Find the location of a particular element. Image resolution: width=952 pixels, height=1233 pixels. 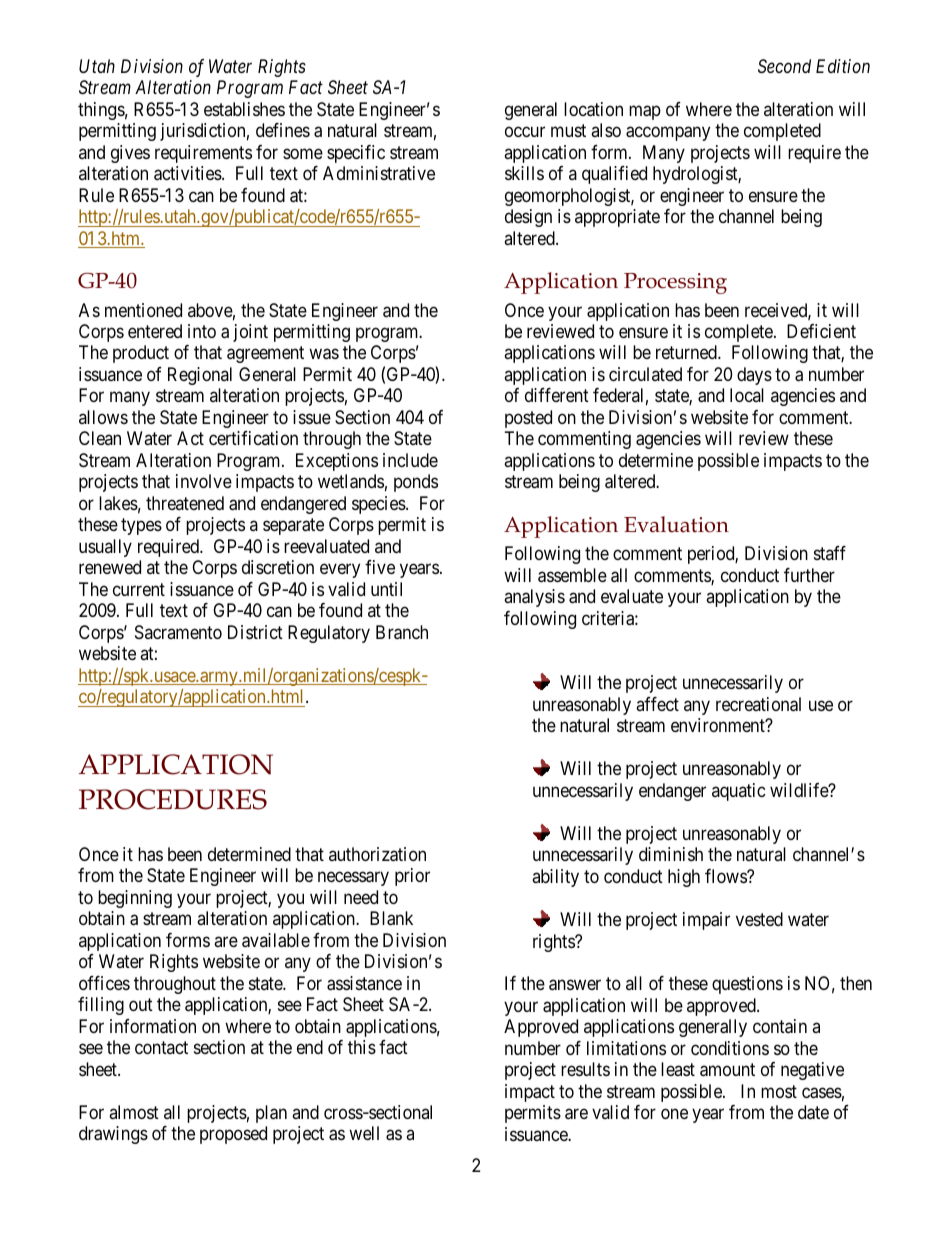

analysis is located at coordinates (534, 598).
